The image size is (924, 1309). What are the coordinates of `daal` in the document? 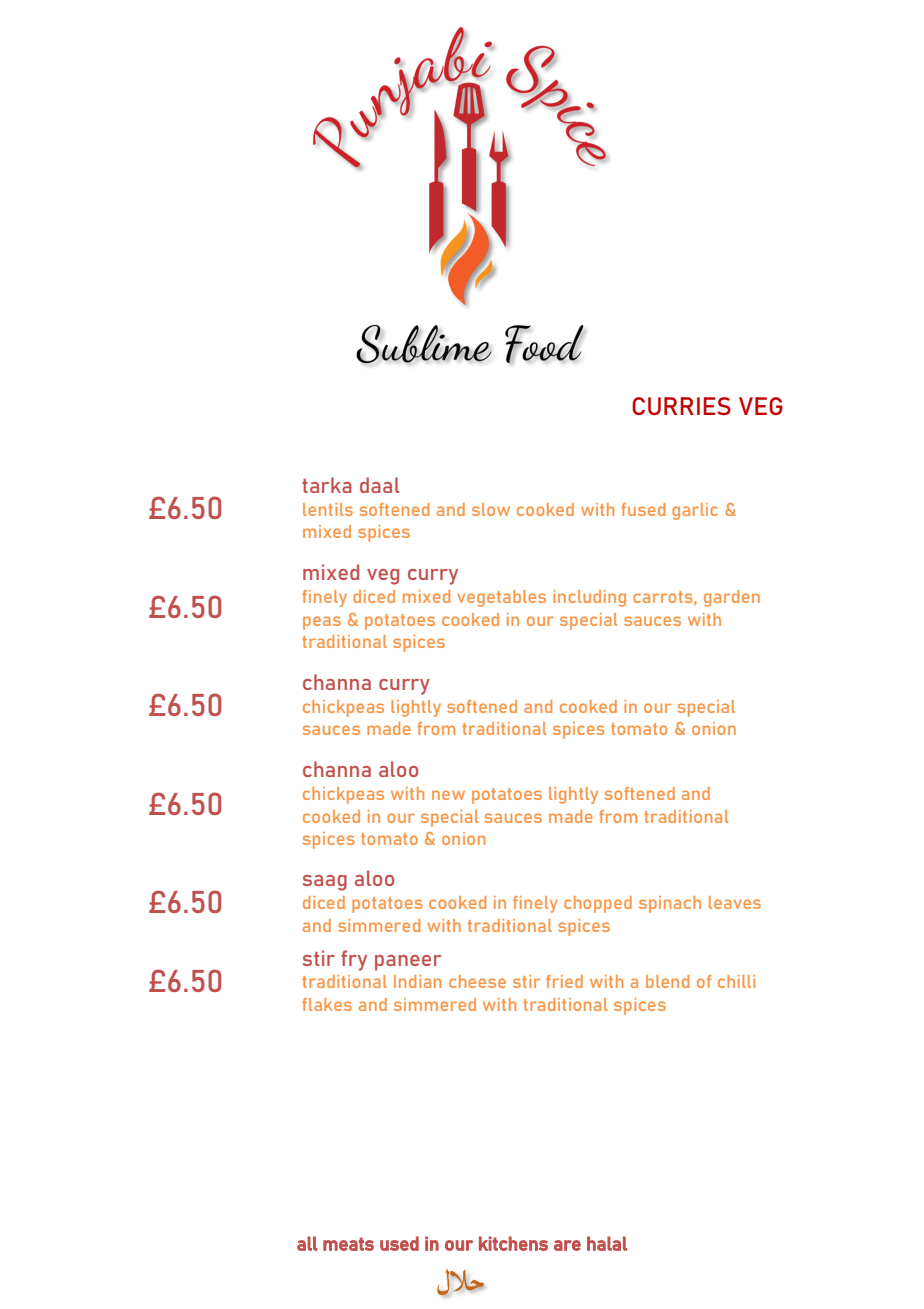 It's located at (379, 485).
